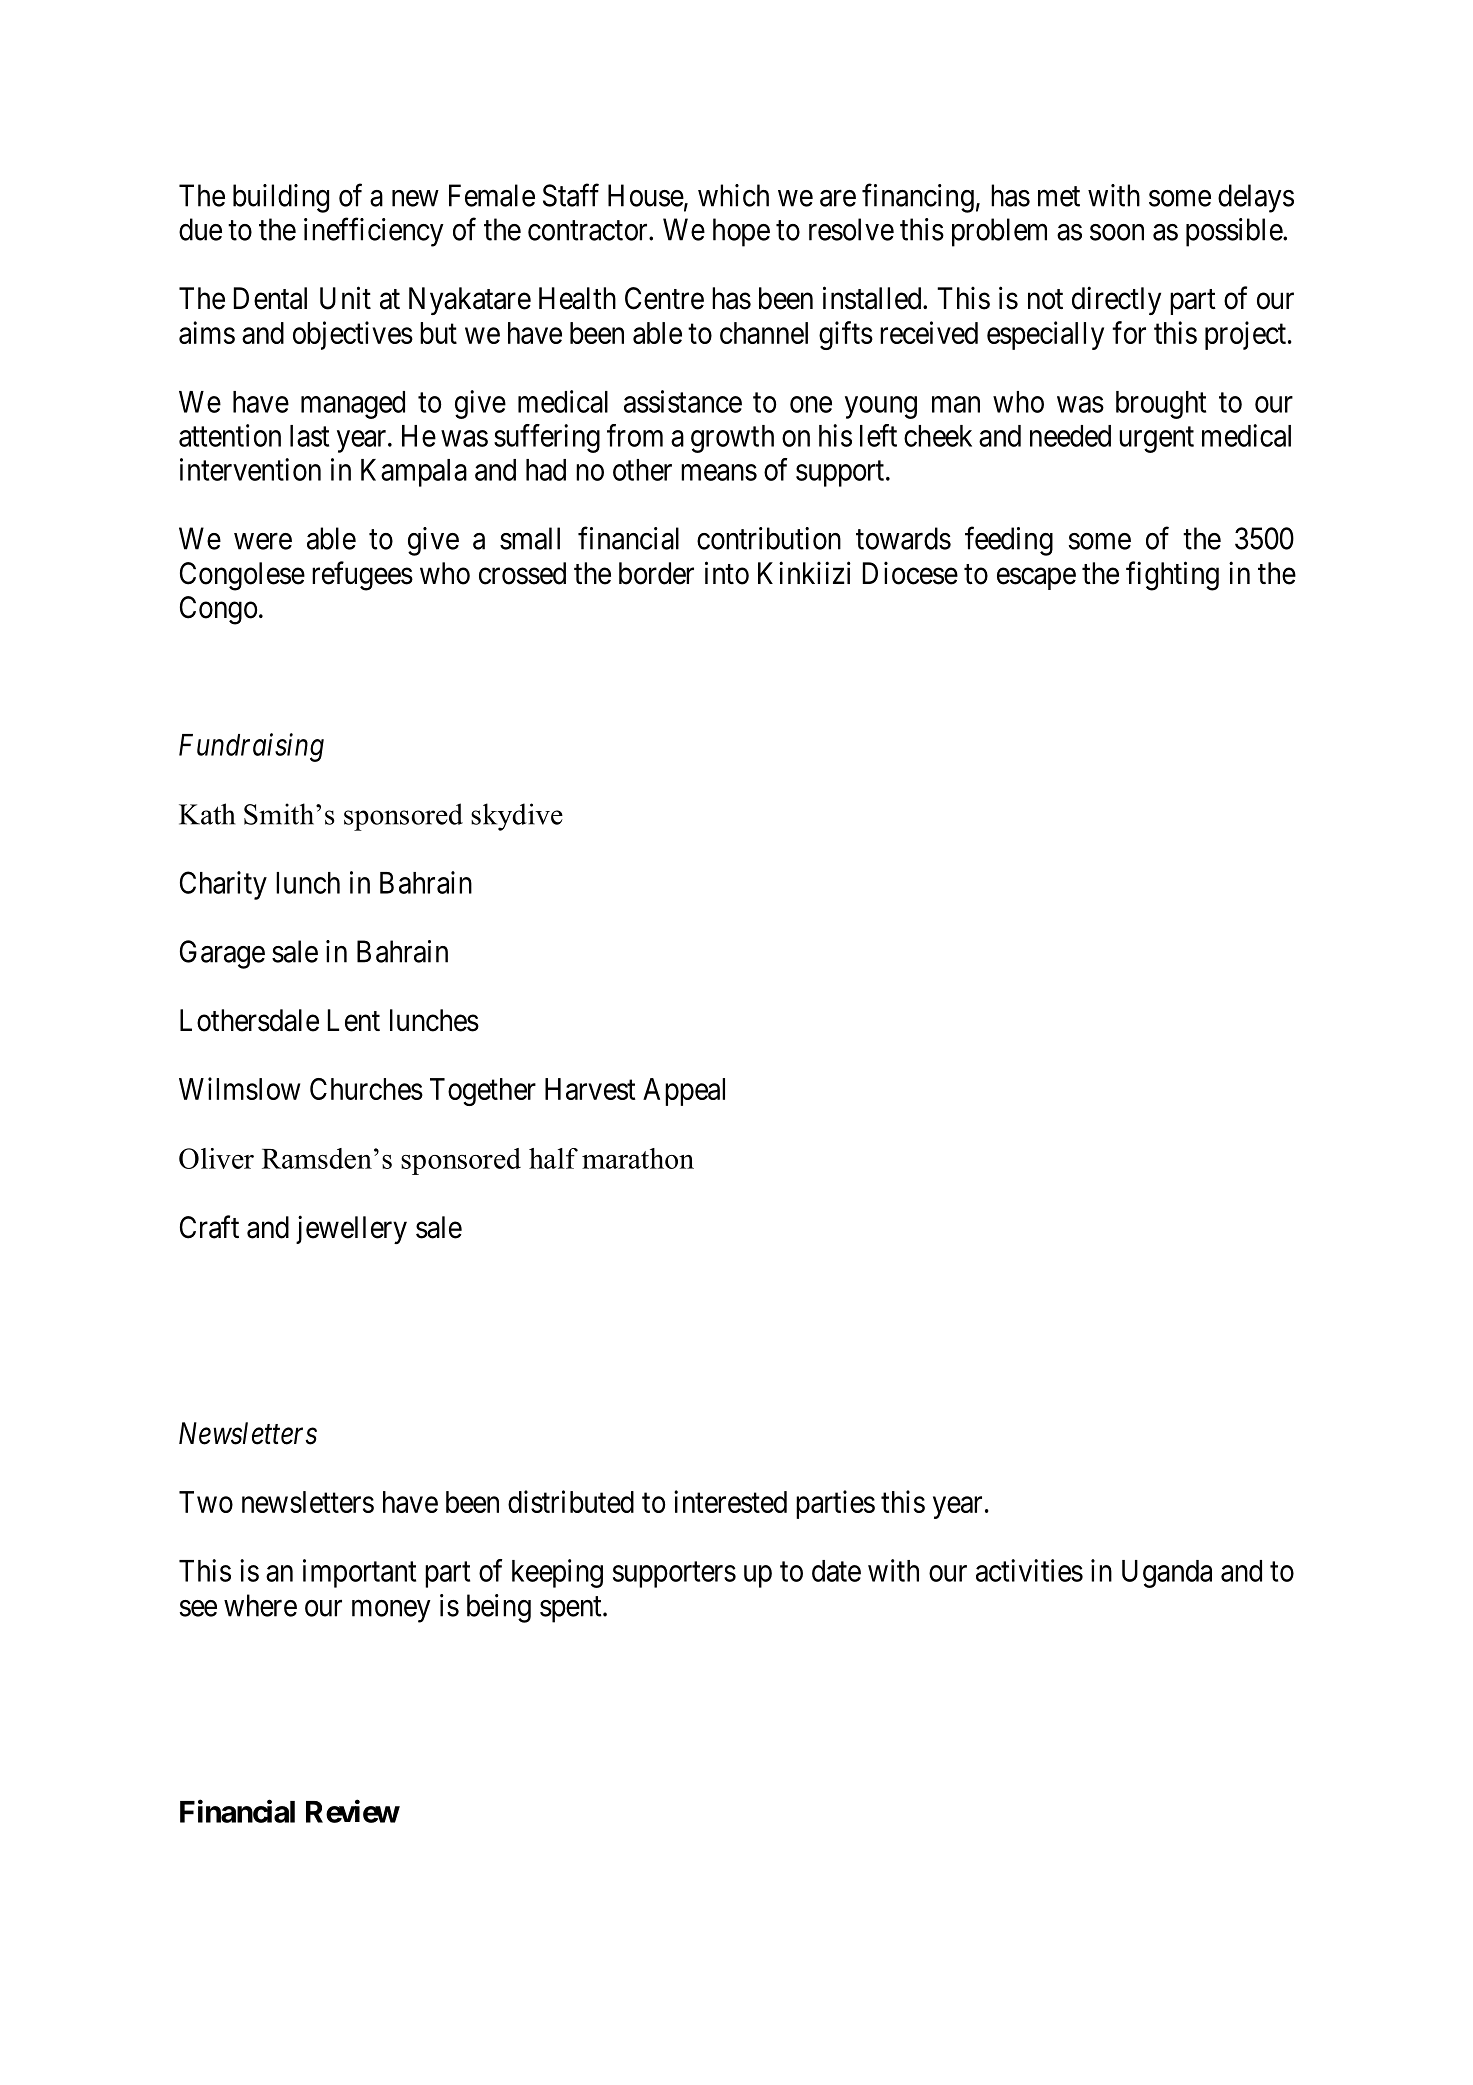 This screenshot has height=2085, width=1473. What do you see at coordinates (251, 747) in the screenshot?
I see `Fundraising` at bounding box center [251, 747].
